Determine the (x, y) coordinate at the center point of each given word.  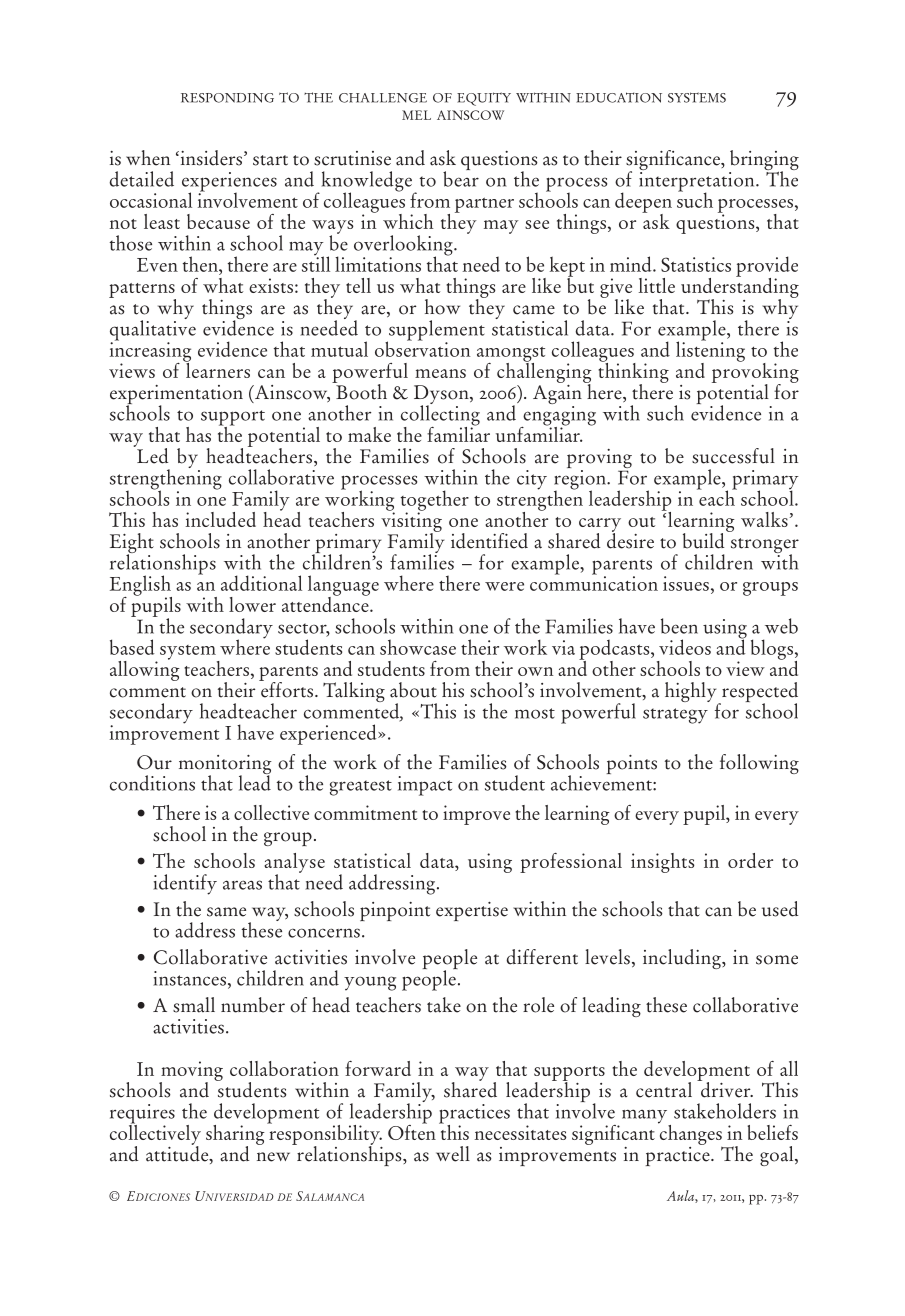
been (679, 626)
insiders (210, 158)
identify (185, 884)
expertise (472, 911)
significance (674, 161)
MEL (416, 115)
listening (710, 351)
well (453, 1154)
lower (252, 604)
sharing (235, 1136)
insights (663, 863)
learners (217, 369)
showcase (418, 647)
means (440, 373)
